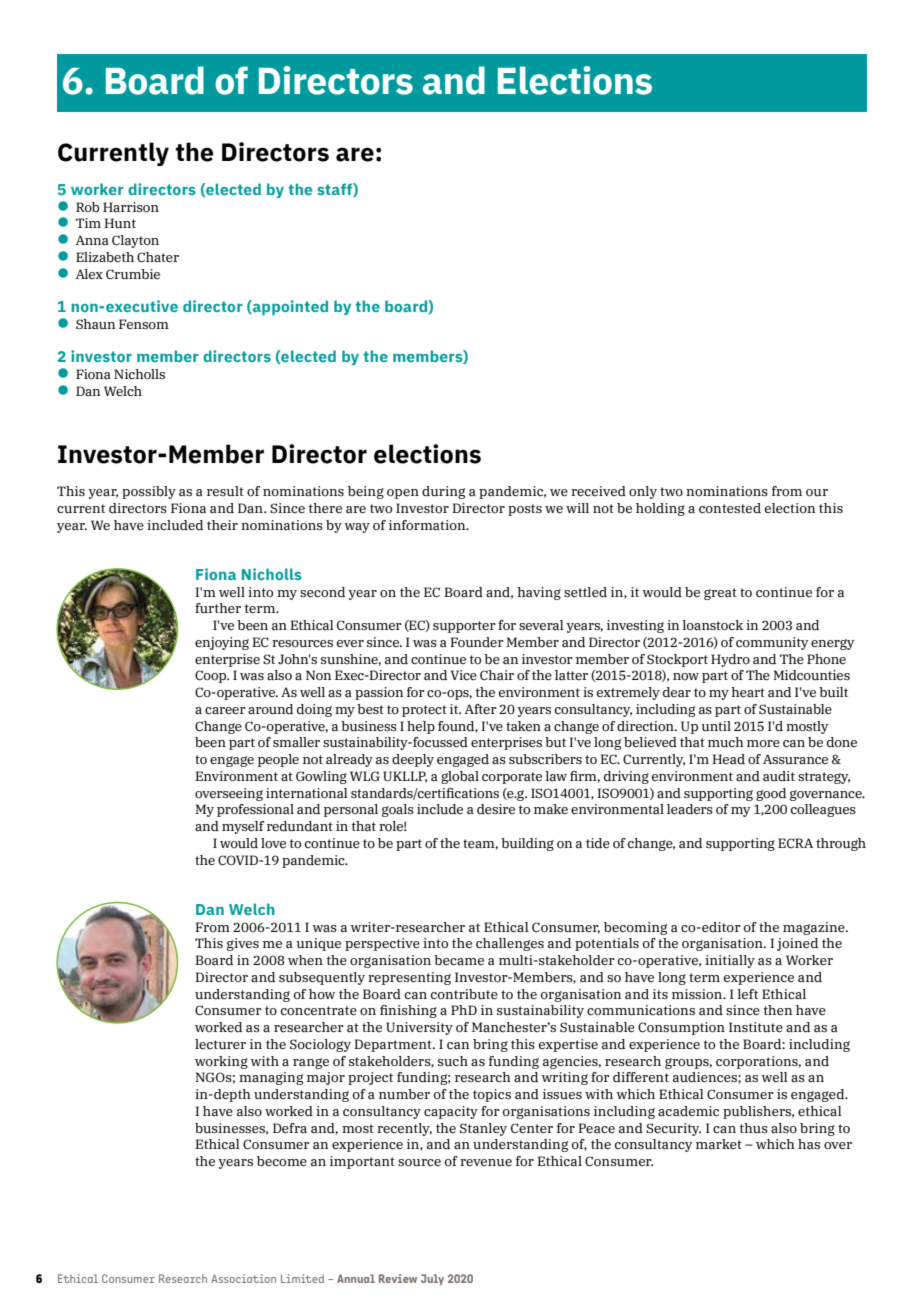  I want to click on possibly, so click(149, 492).
